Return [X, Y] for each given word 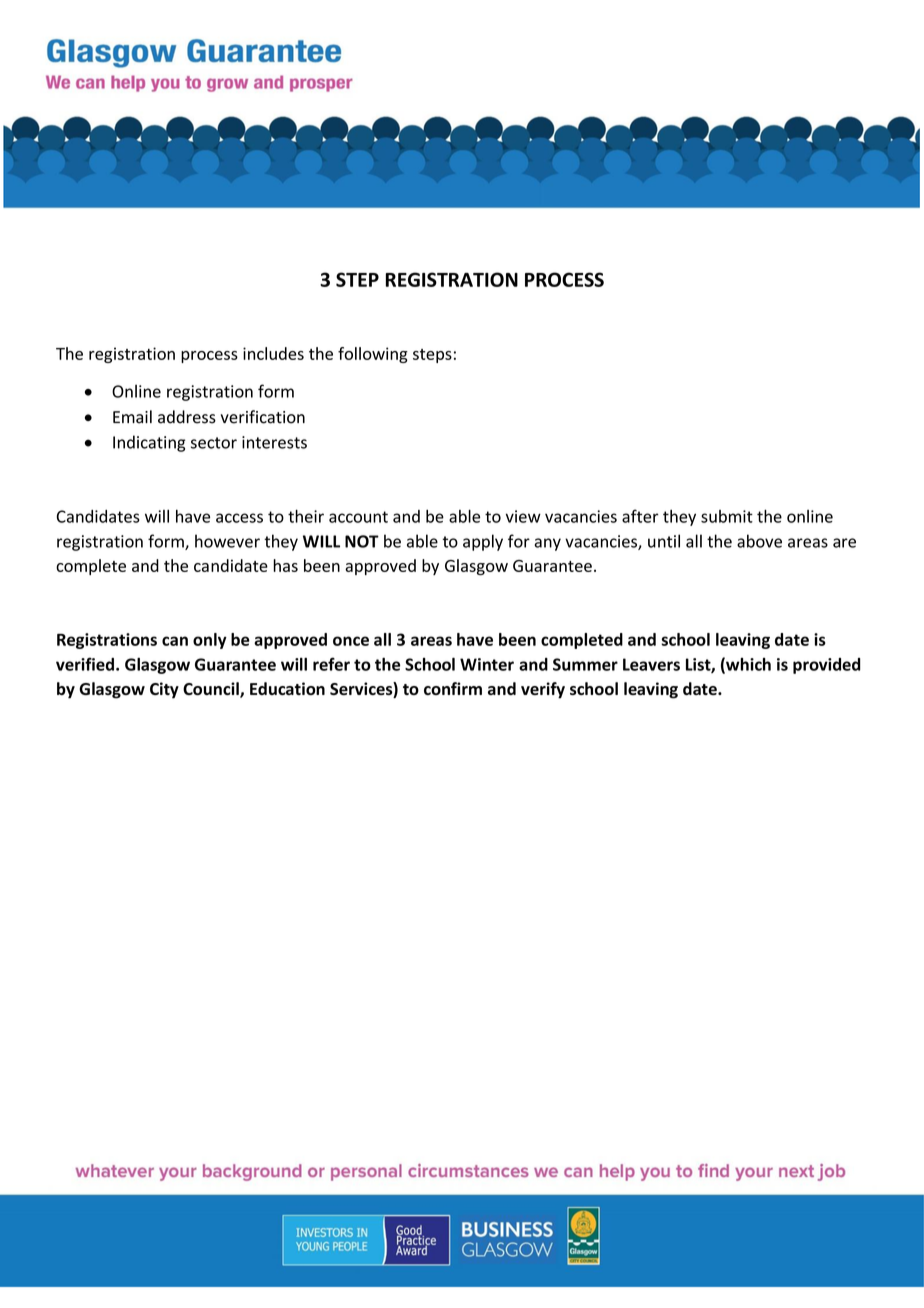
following [373, 355]
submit [727, 516]
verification [263, 417]
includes [273, 353]
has [285, 565]
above [759, 541]
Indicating [149, 443]
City [164, 690]
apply [483, 542]
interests [274, 442]
